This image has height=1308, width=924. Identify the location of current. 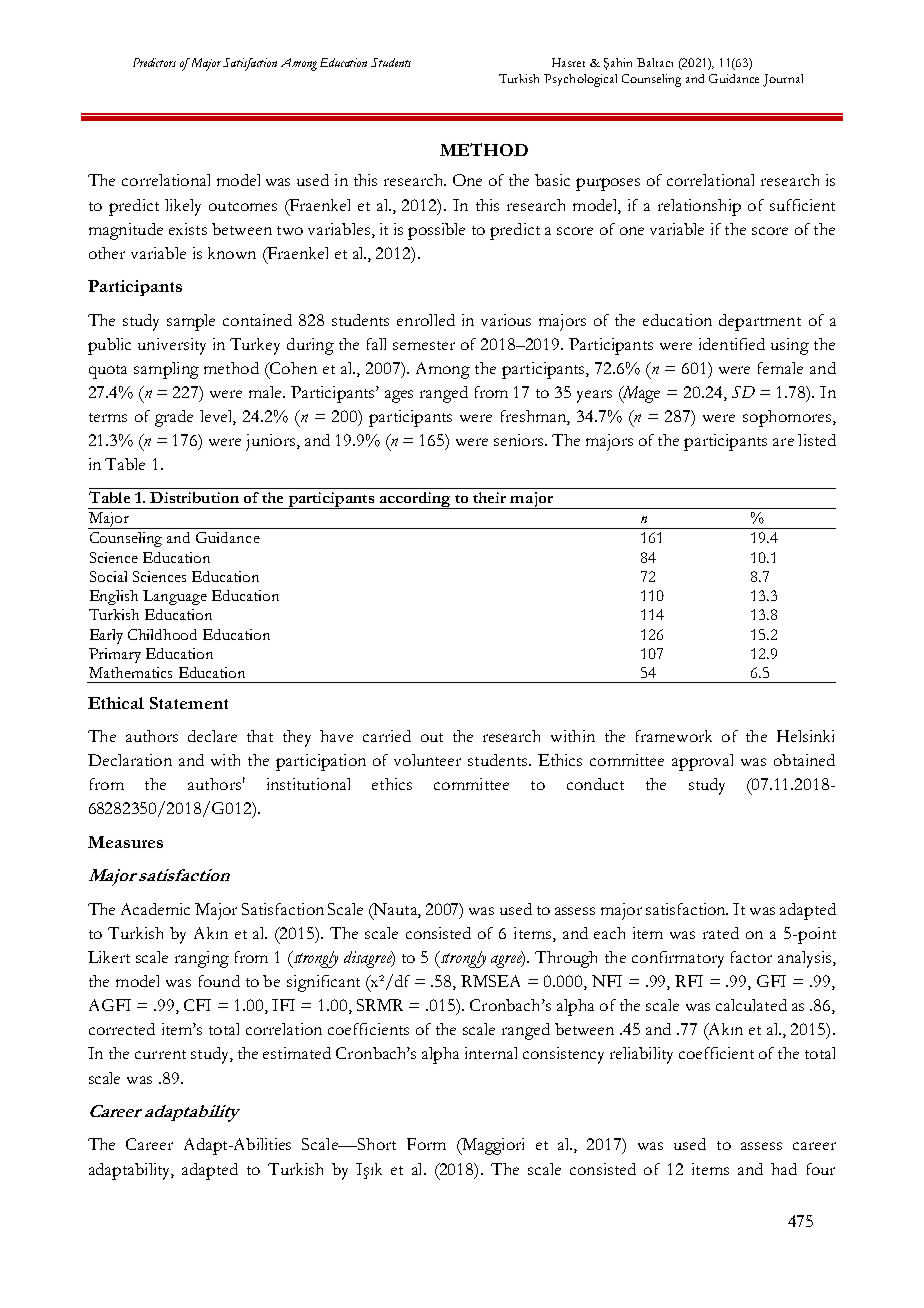
(160, 1054).
